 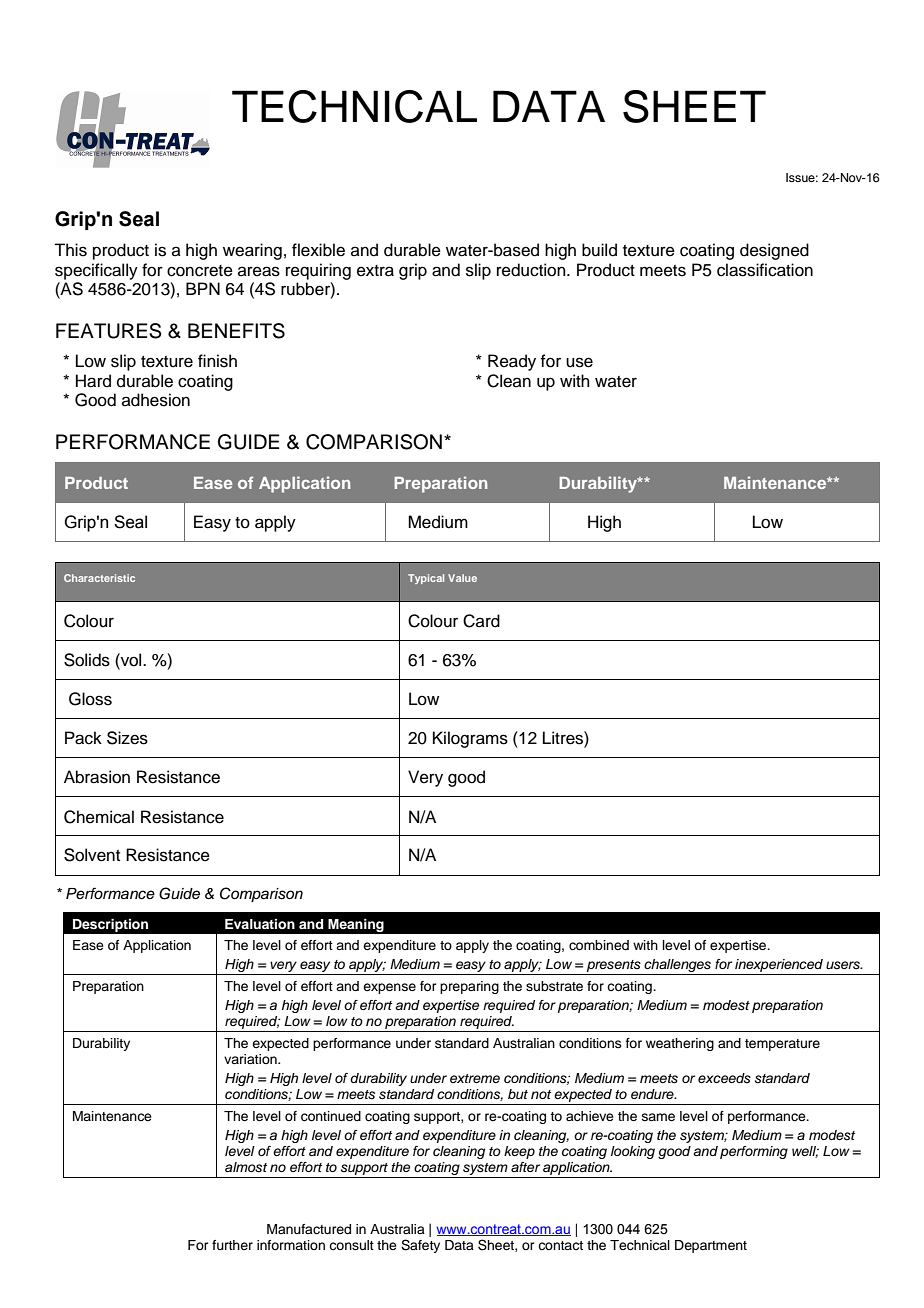 I want to click on adhesion, so click(x=156, y=400).
